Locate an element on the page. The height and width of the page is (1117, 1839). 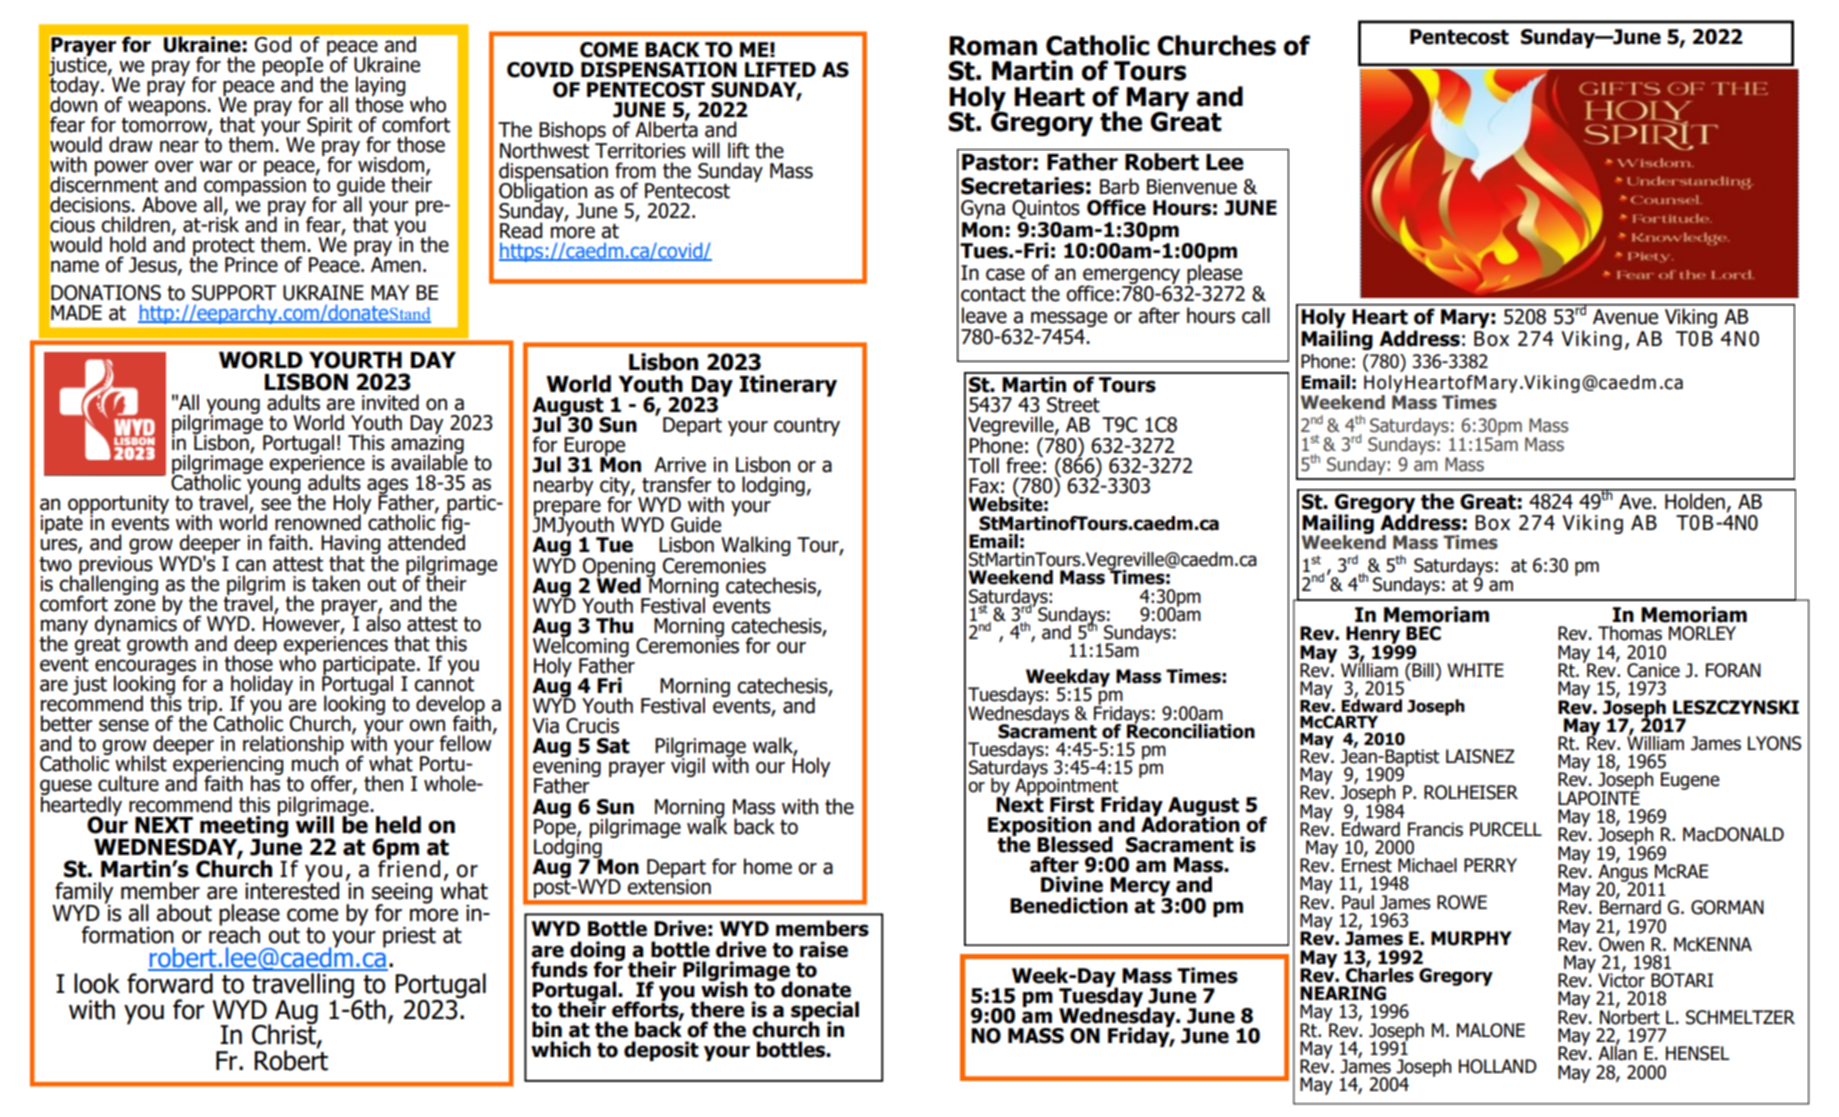
bin is located at coordinates (547, 1029).
